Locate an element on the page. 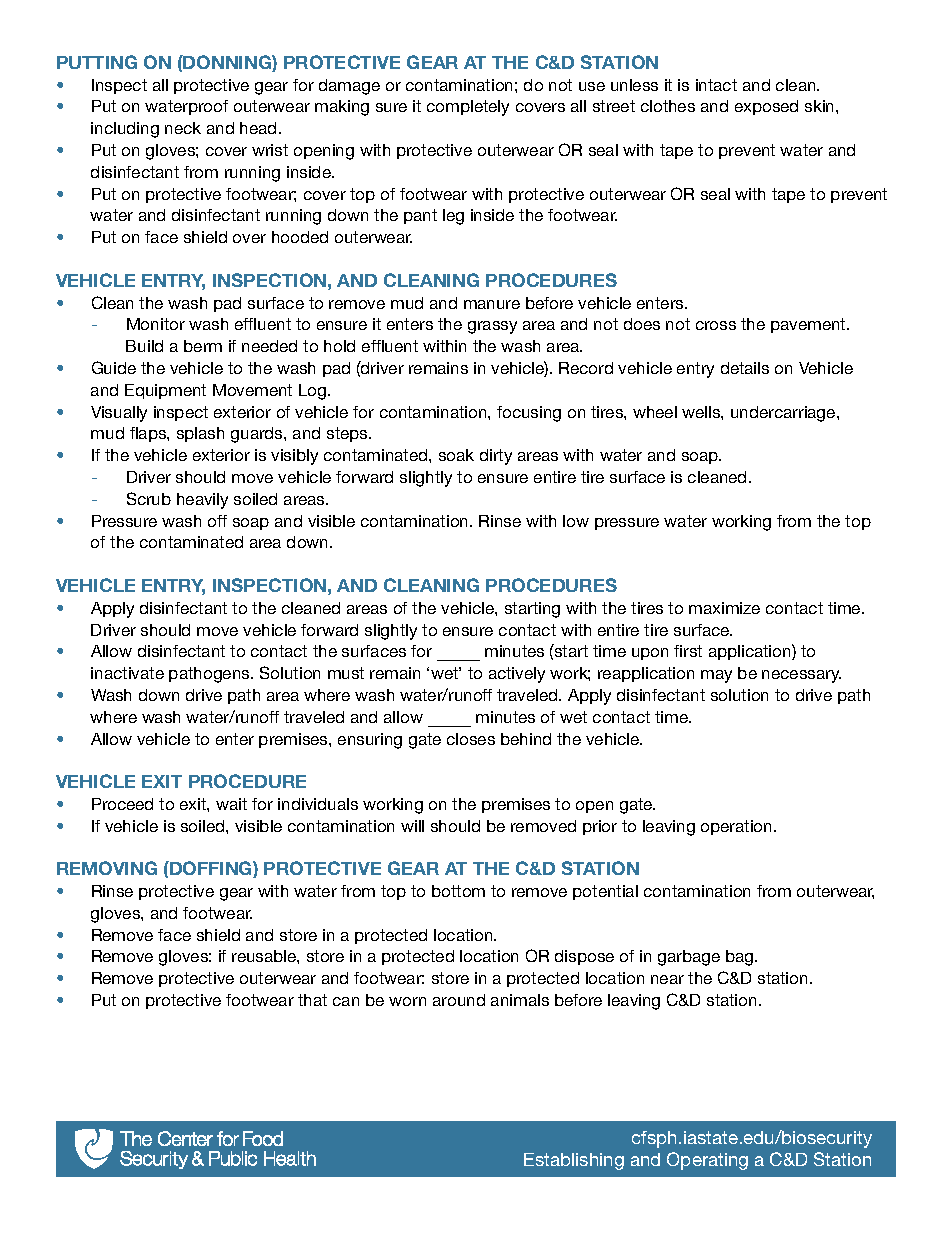  soak is located at coordinates (456, 455).
